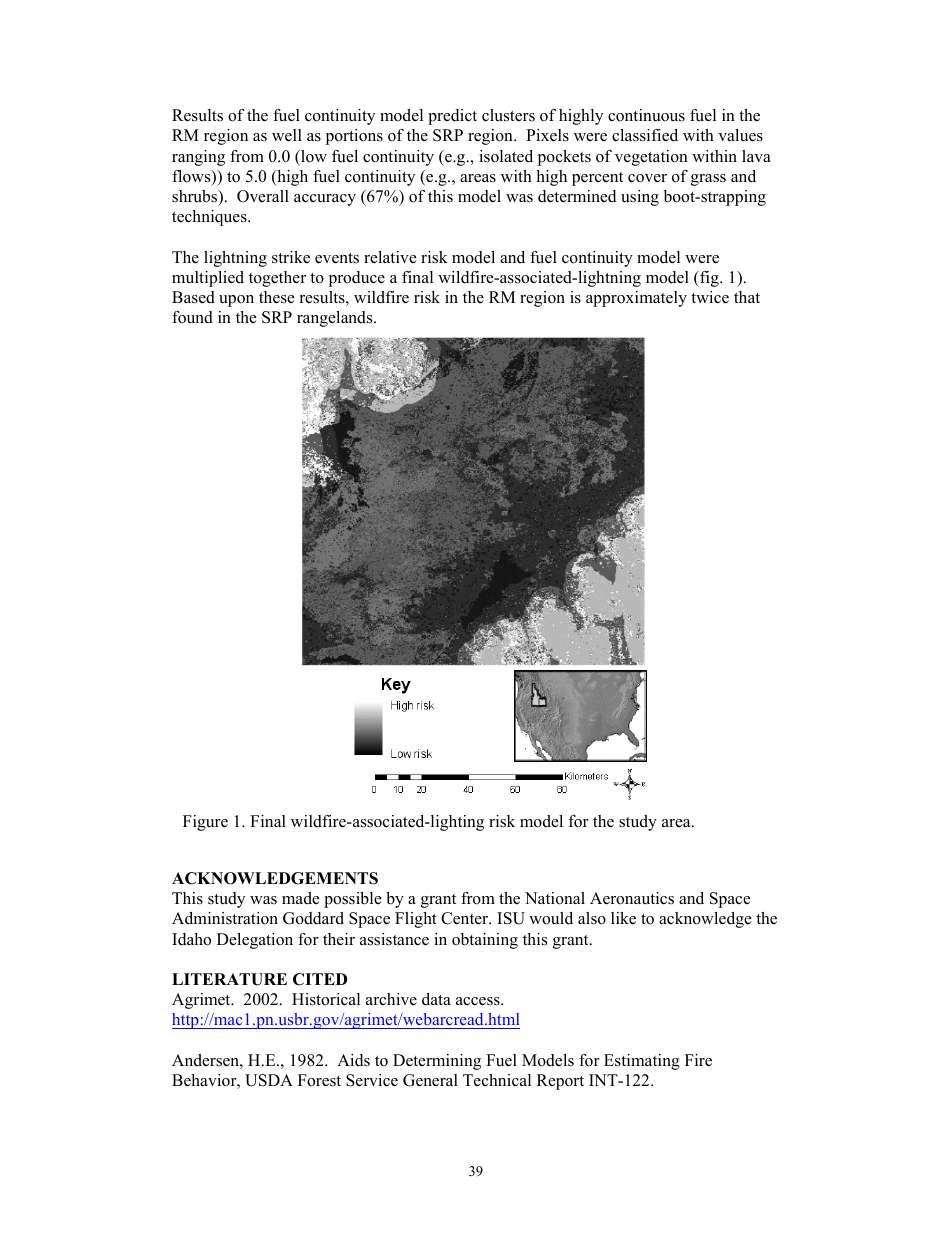  I want to click on made, so click(301, 898).
